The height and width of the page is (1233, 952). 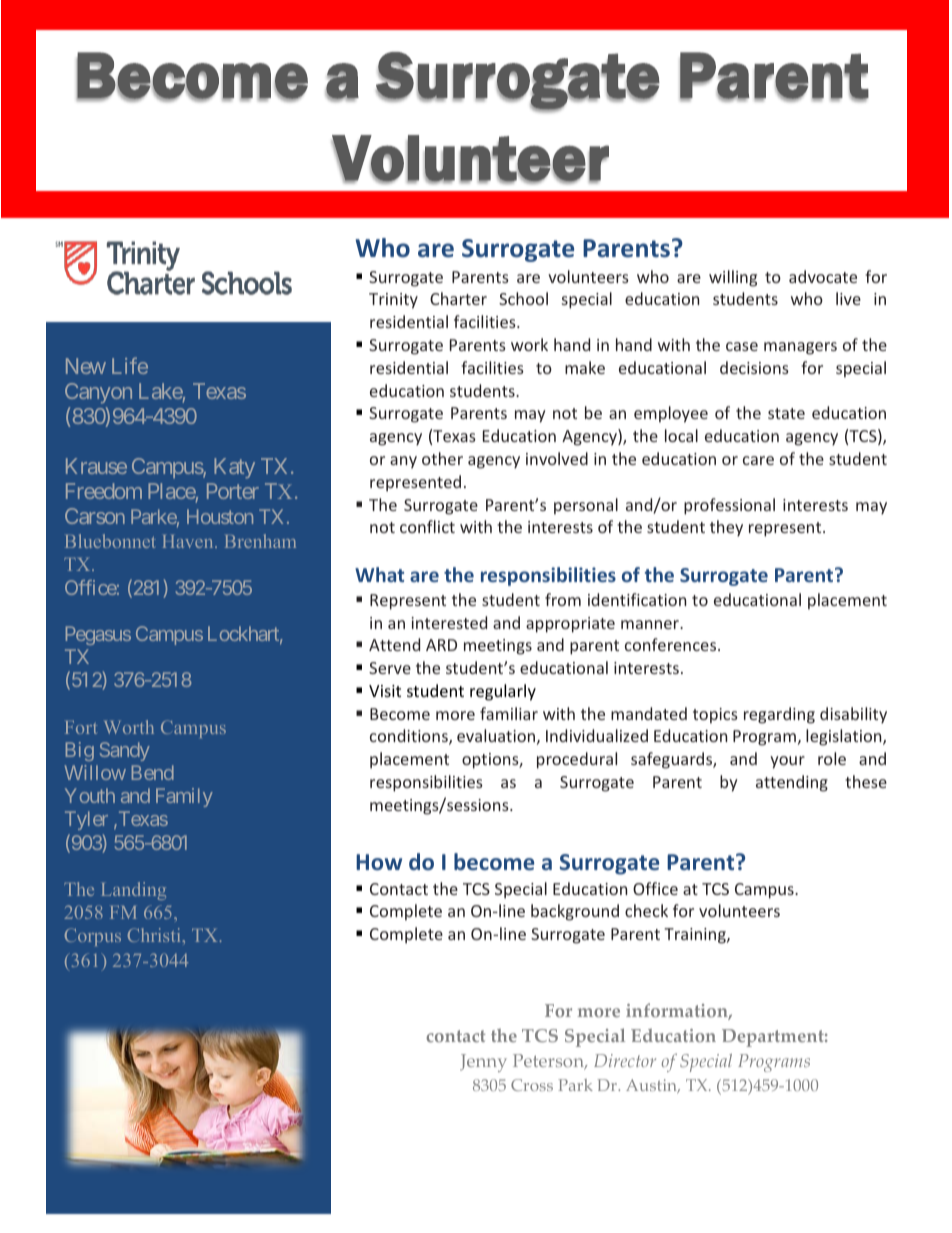 What do you see at coordinates (577, 760) in the page?
I see `procedural` at bounding box center [577, 760].
